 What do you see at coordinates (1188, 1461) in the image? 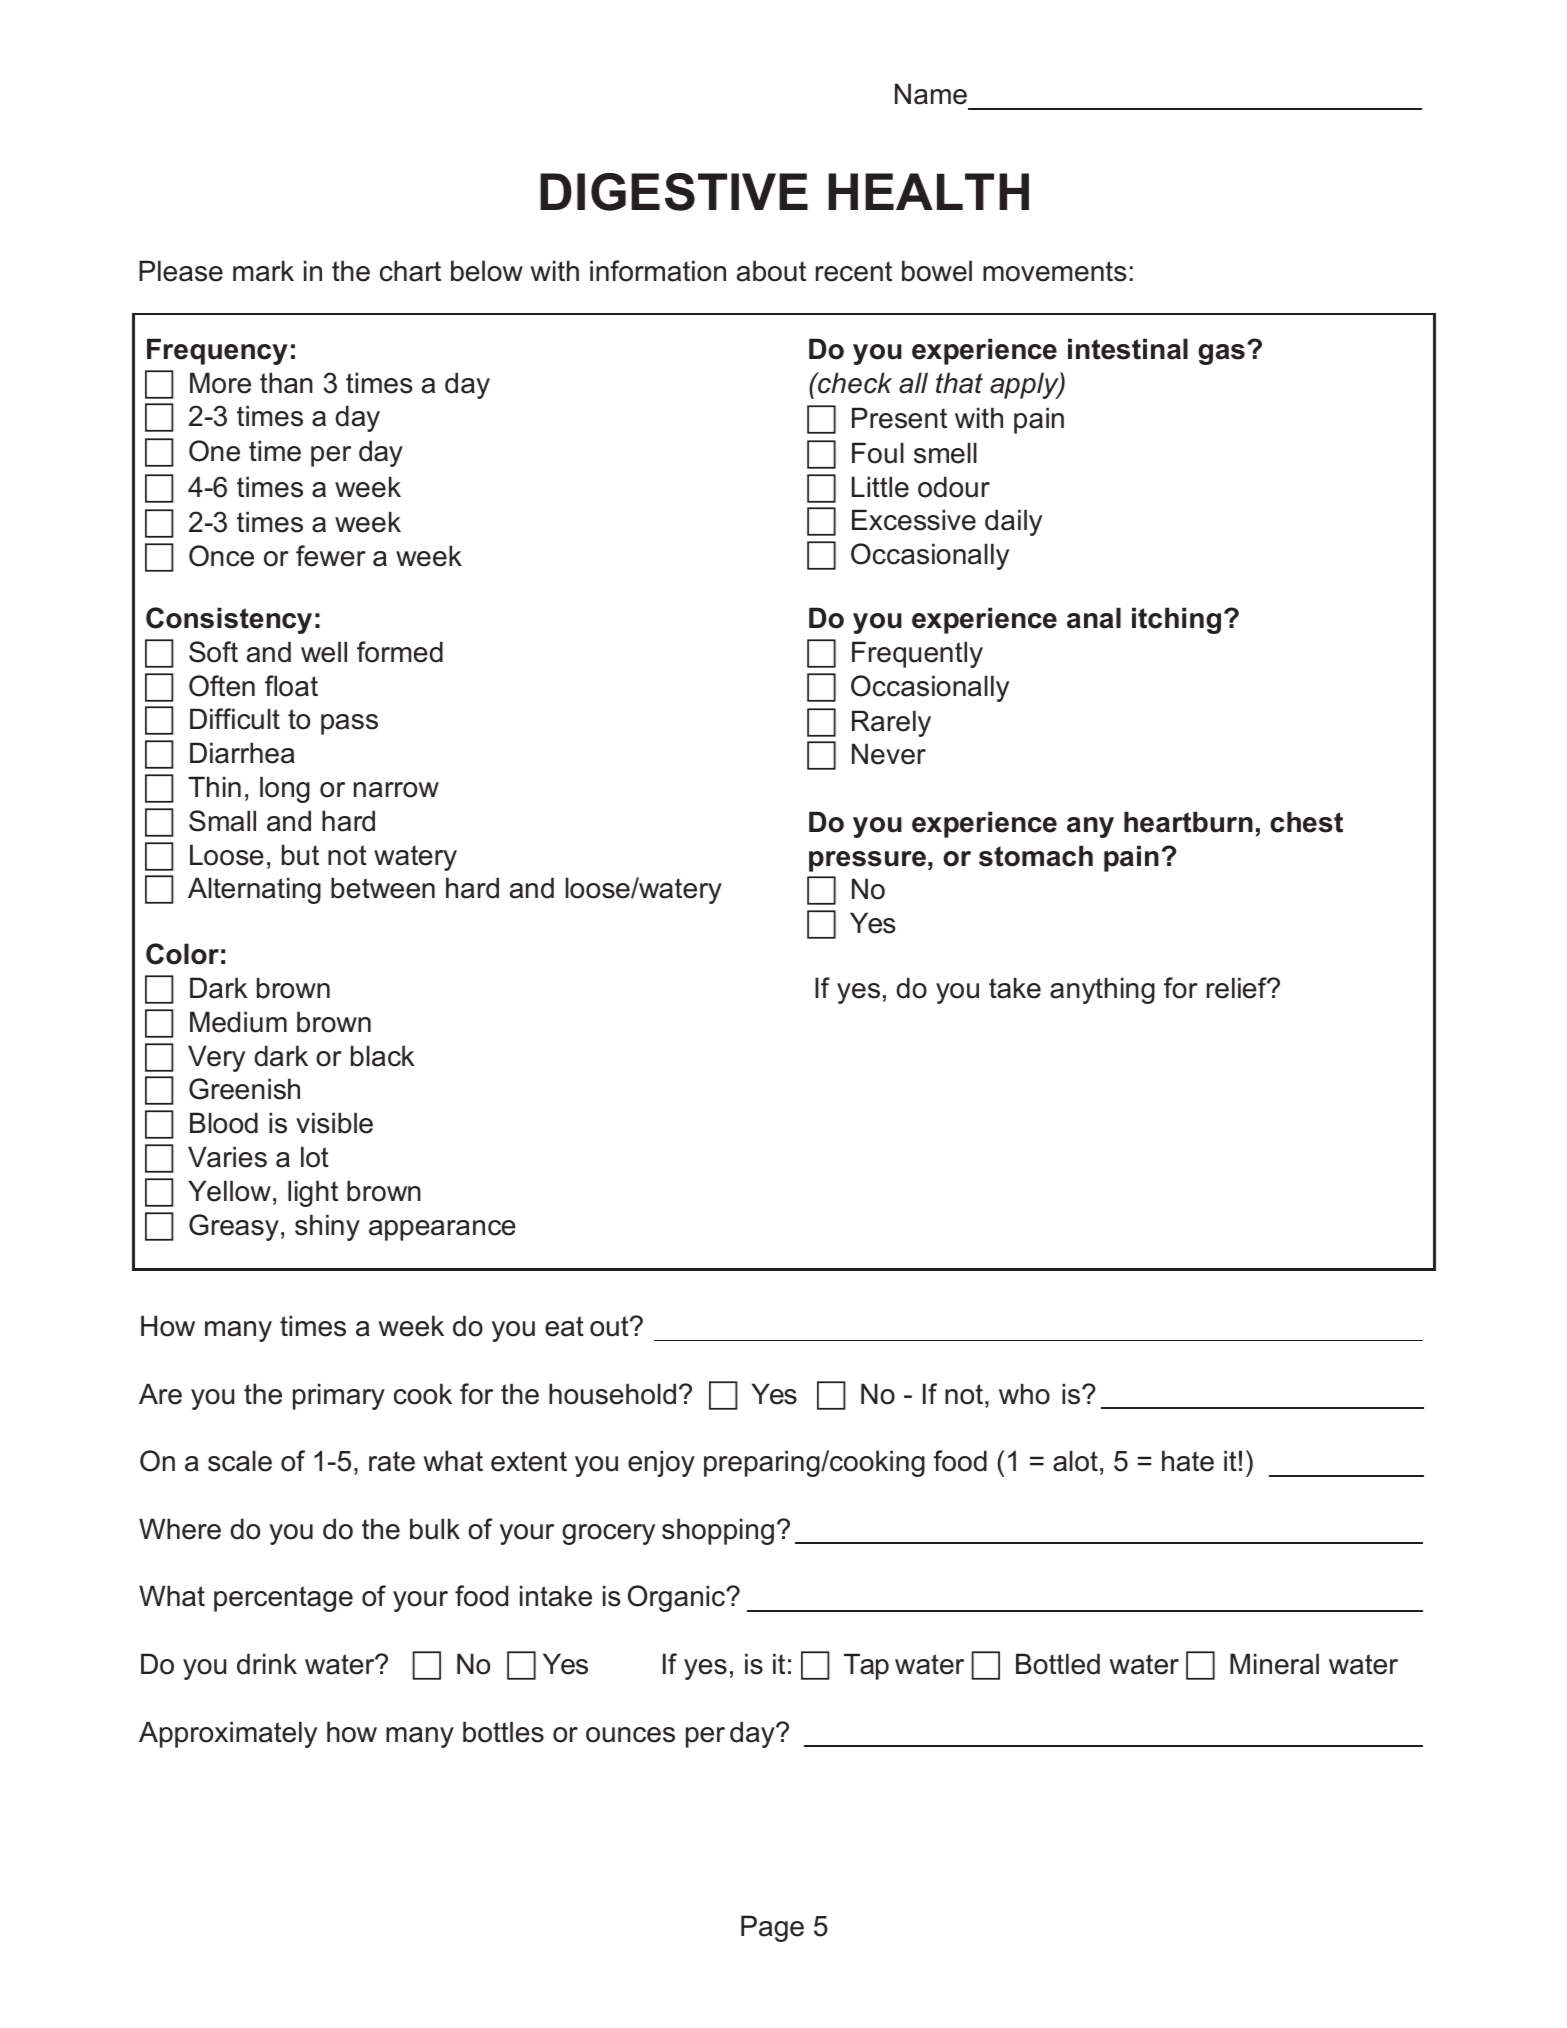
I see `hate` at bounding box center [1188, 1461].
